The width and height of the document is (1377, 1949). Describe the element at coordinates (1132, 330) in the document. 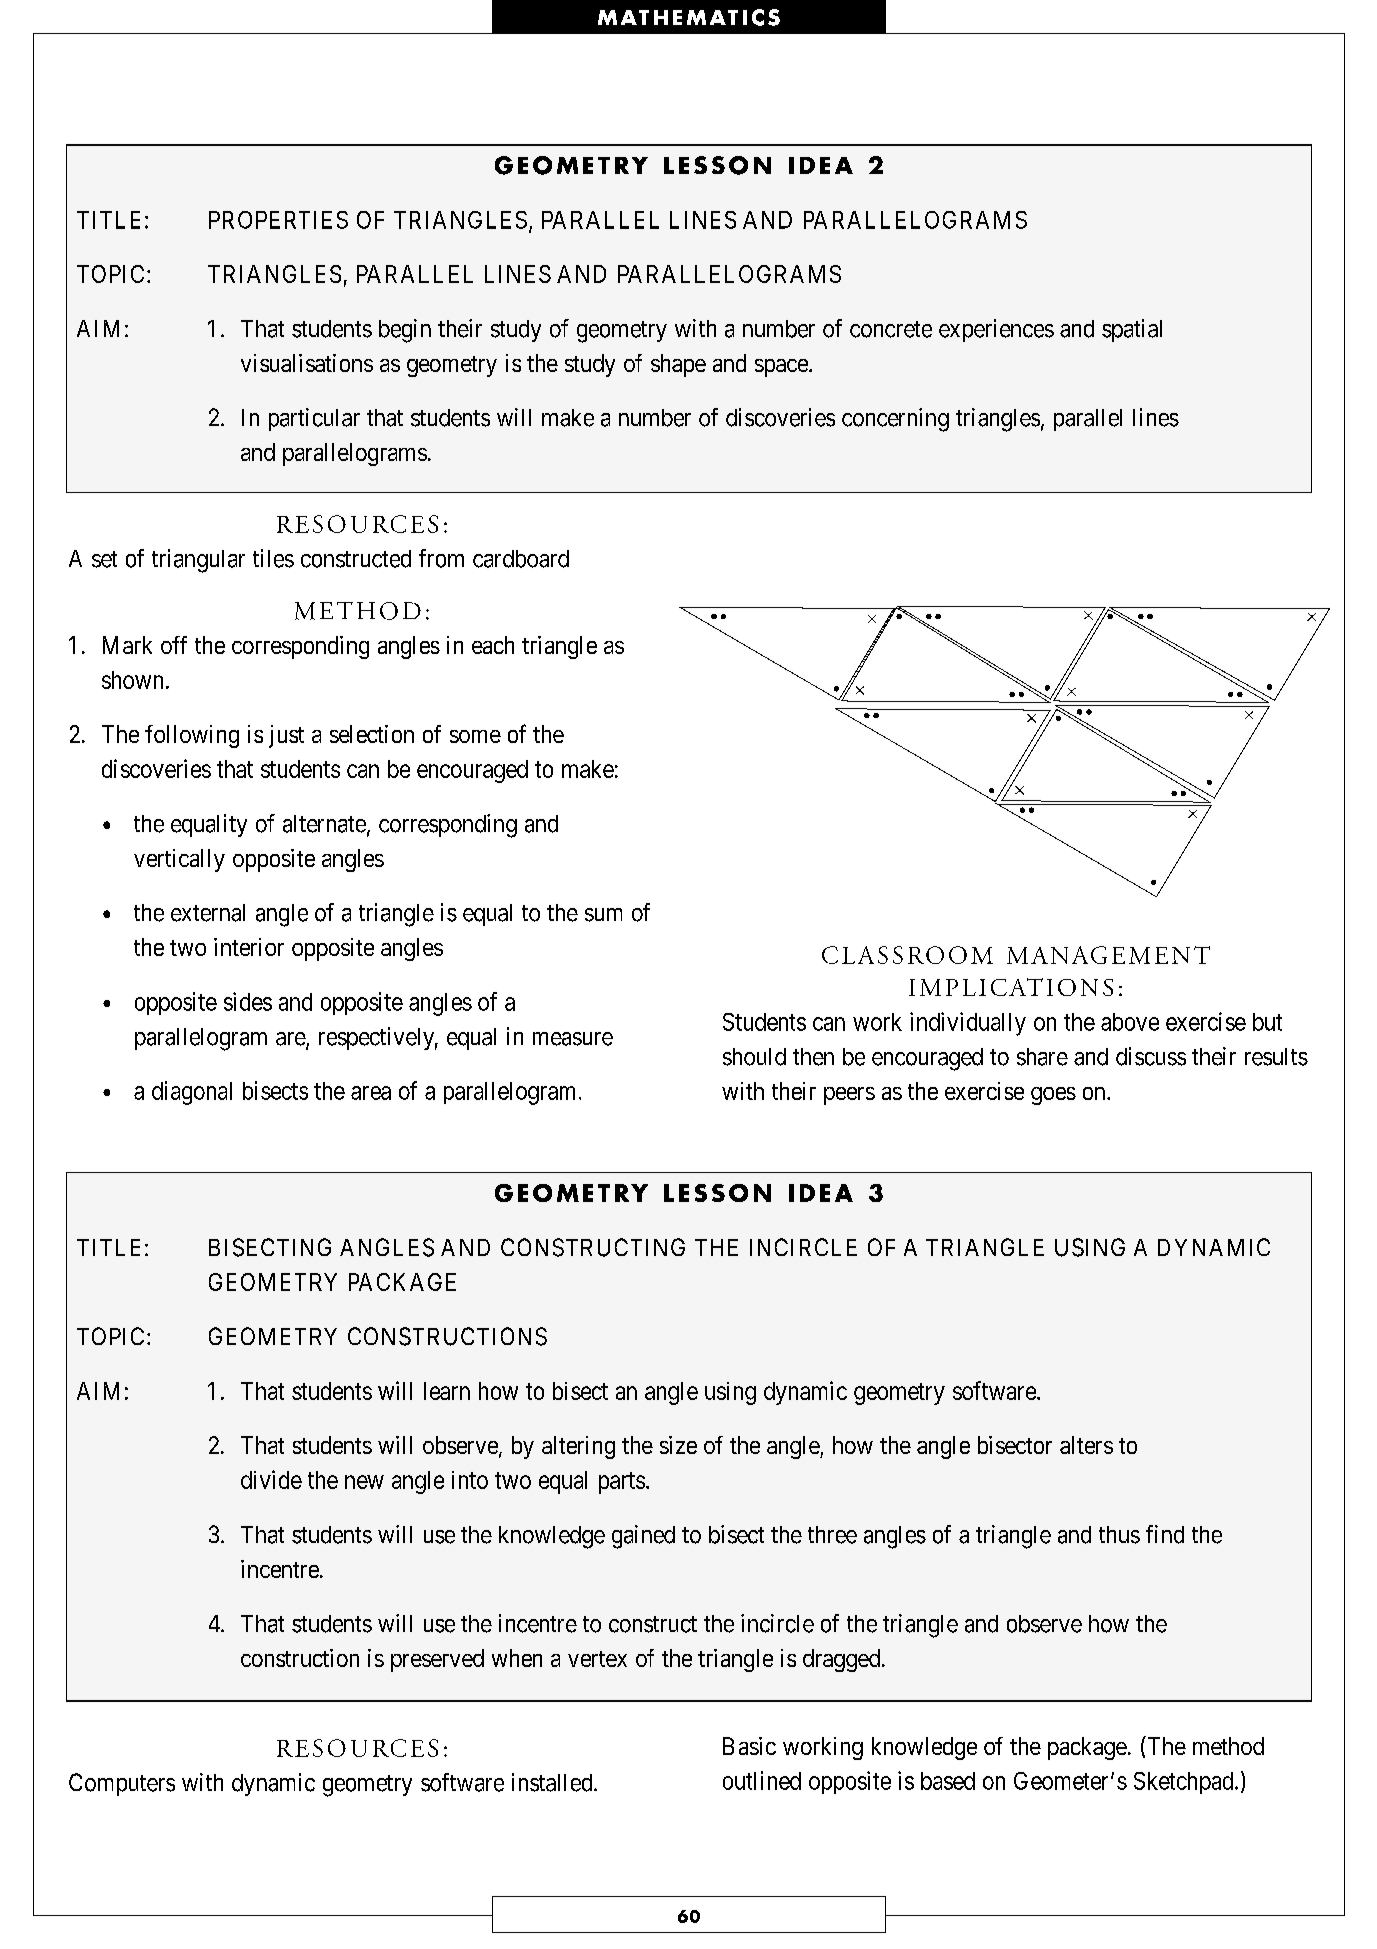

I see `spatial` at that location.
